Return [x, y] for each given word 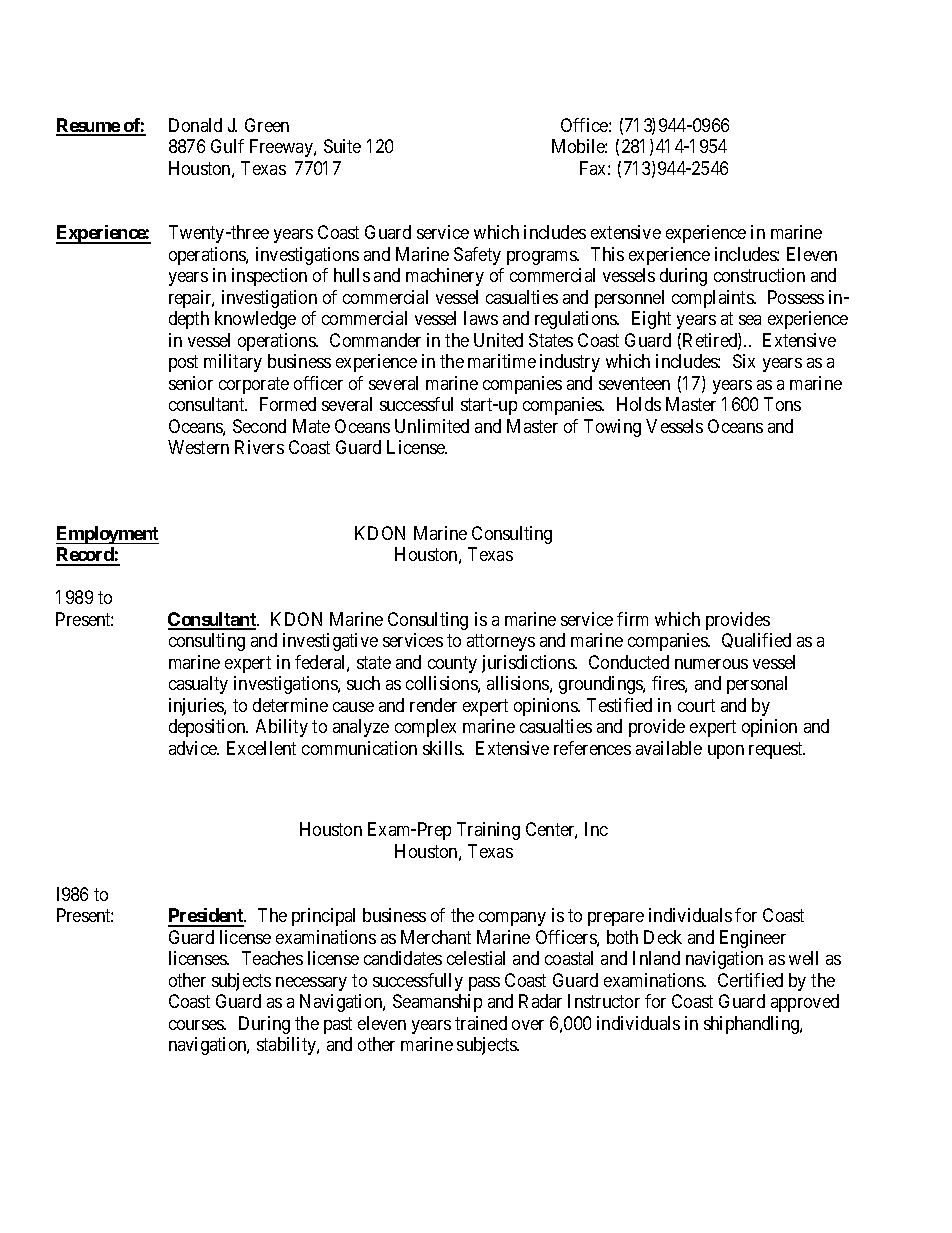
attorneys [501, 643]
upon [726, 752]
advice [194, 748]
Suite [342, 146]
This [607, 254]
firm [632, 619]
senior [191, 383]
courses [197, 1025]
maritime [502, 361]
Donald [195, 125]
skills [443, 748]
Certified [750, 980]
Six [744, 361]
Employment [107, 535]
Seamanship [437, 1003]
